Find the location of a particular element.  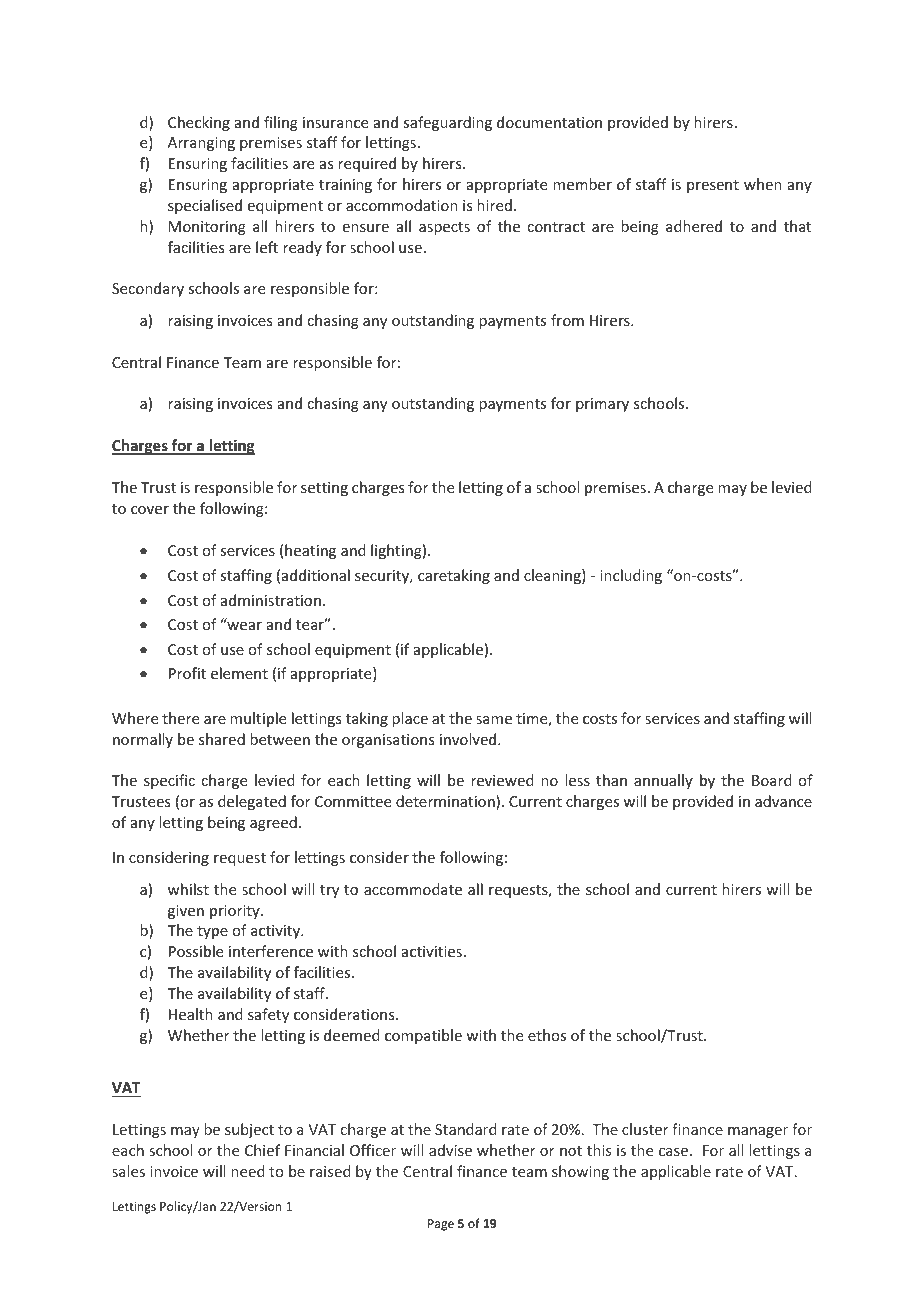

Board is located at coordinates (772, 780).
